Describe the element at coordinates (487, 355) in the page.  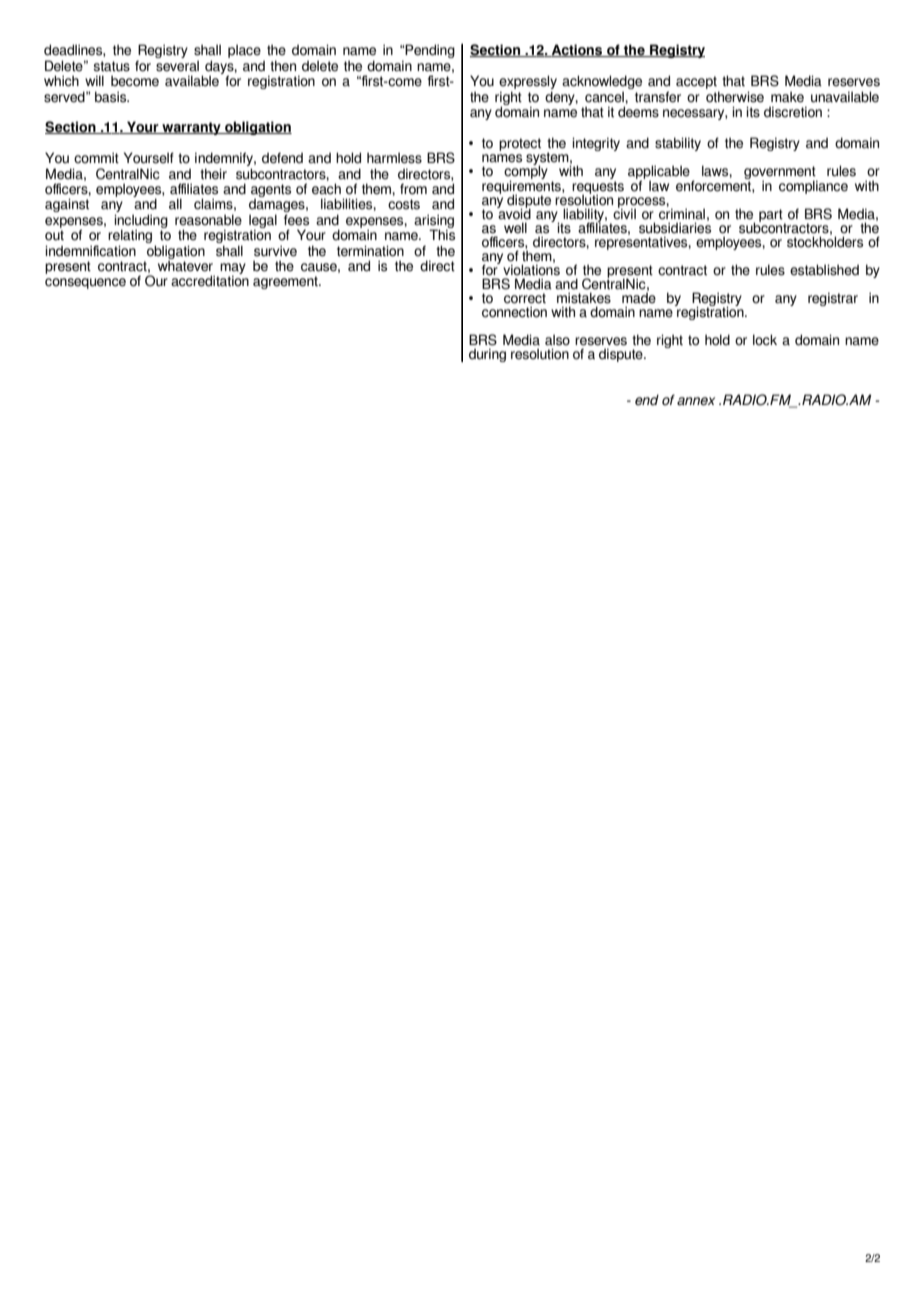
I see `during` at that location.
